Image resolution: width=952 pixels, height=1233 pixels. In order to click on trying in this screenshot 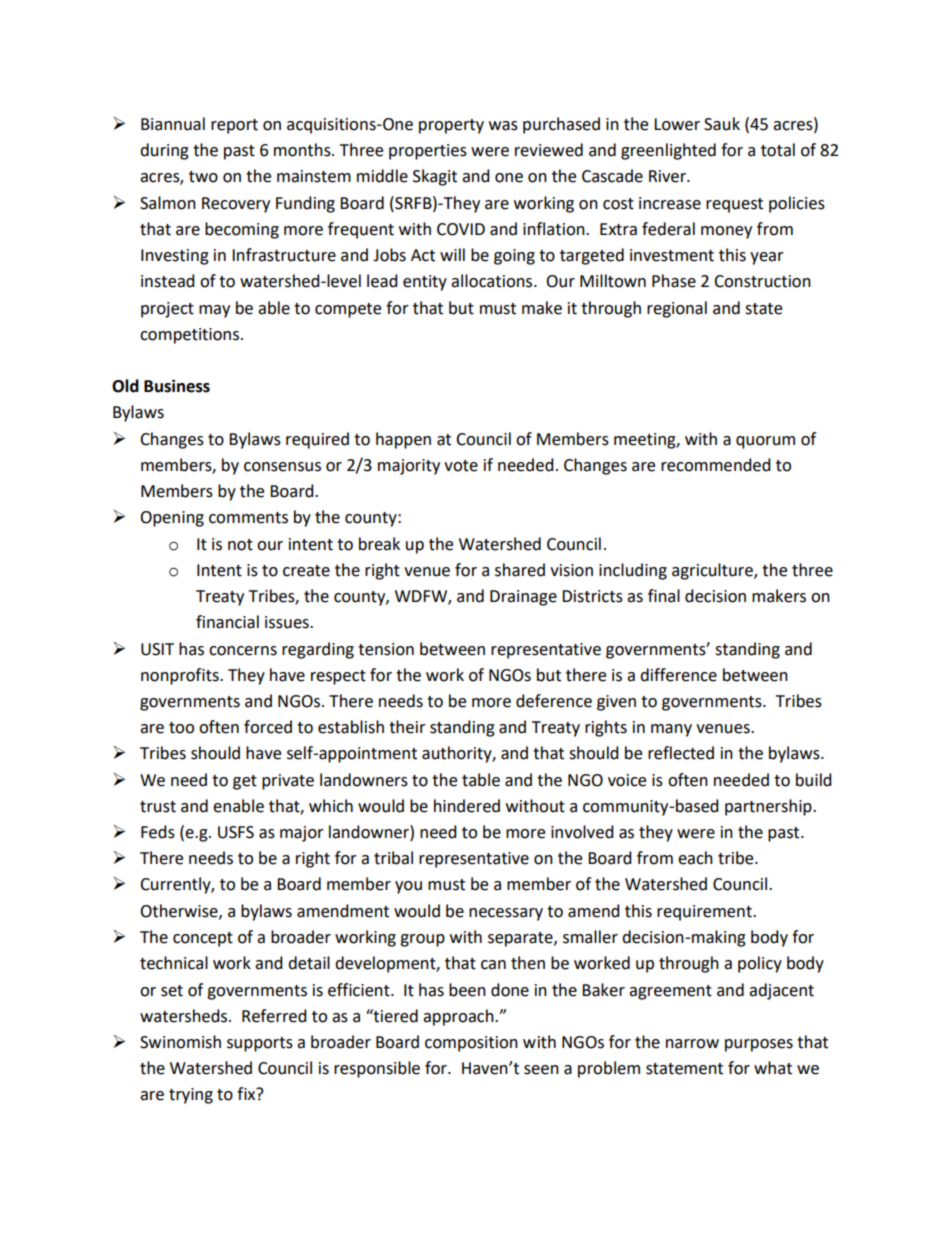, I will do `click(191, 1096)`.
